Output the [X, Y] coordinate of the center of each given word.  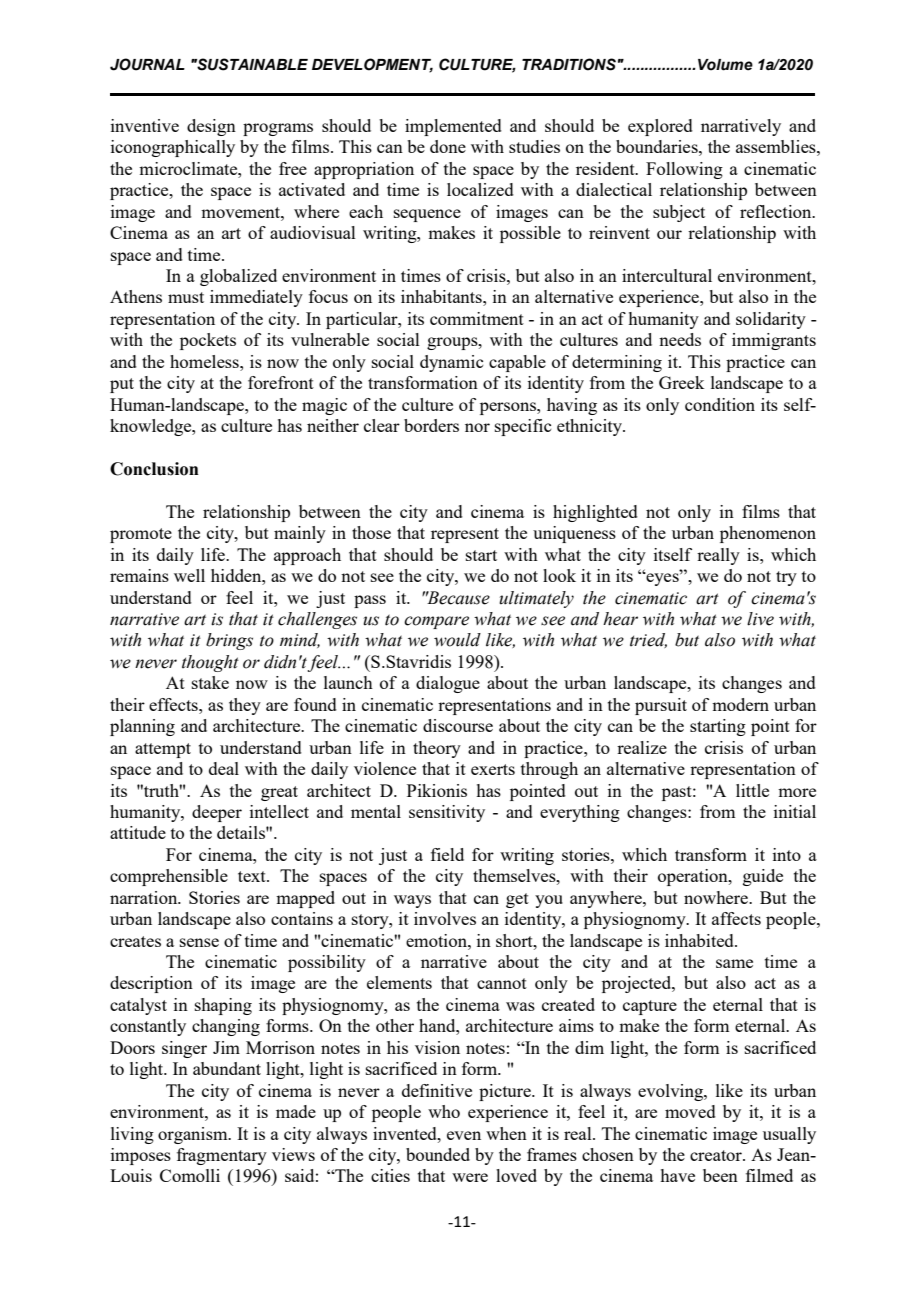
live [760, 619]
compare [436, 622]
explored [660, 127]
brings [229, 641]
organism [194, 1135]
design [211, 127]
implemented [453, 127]
